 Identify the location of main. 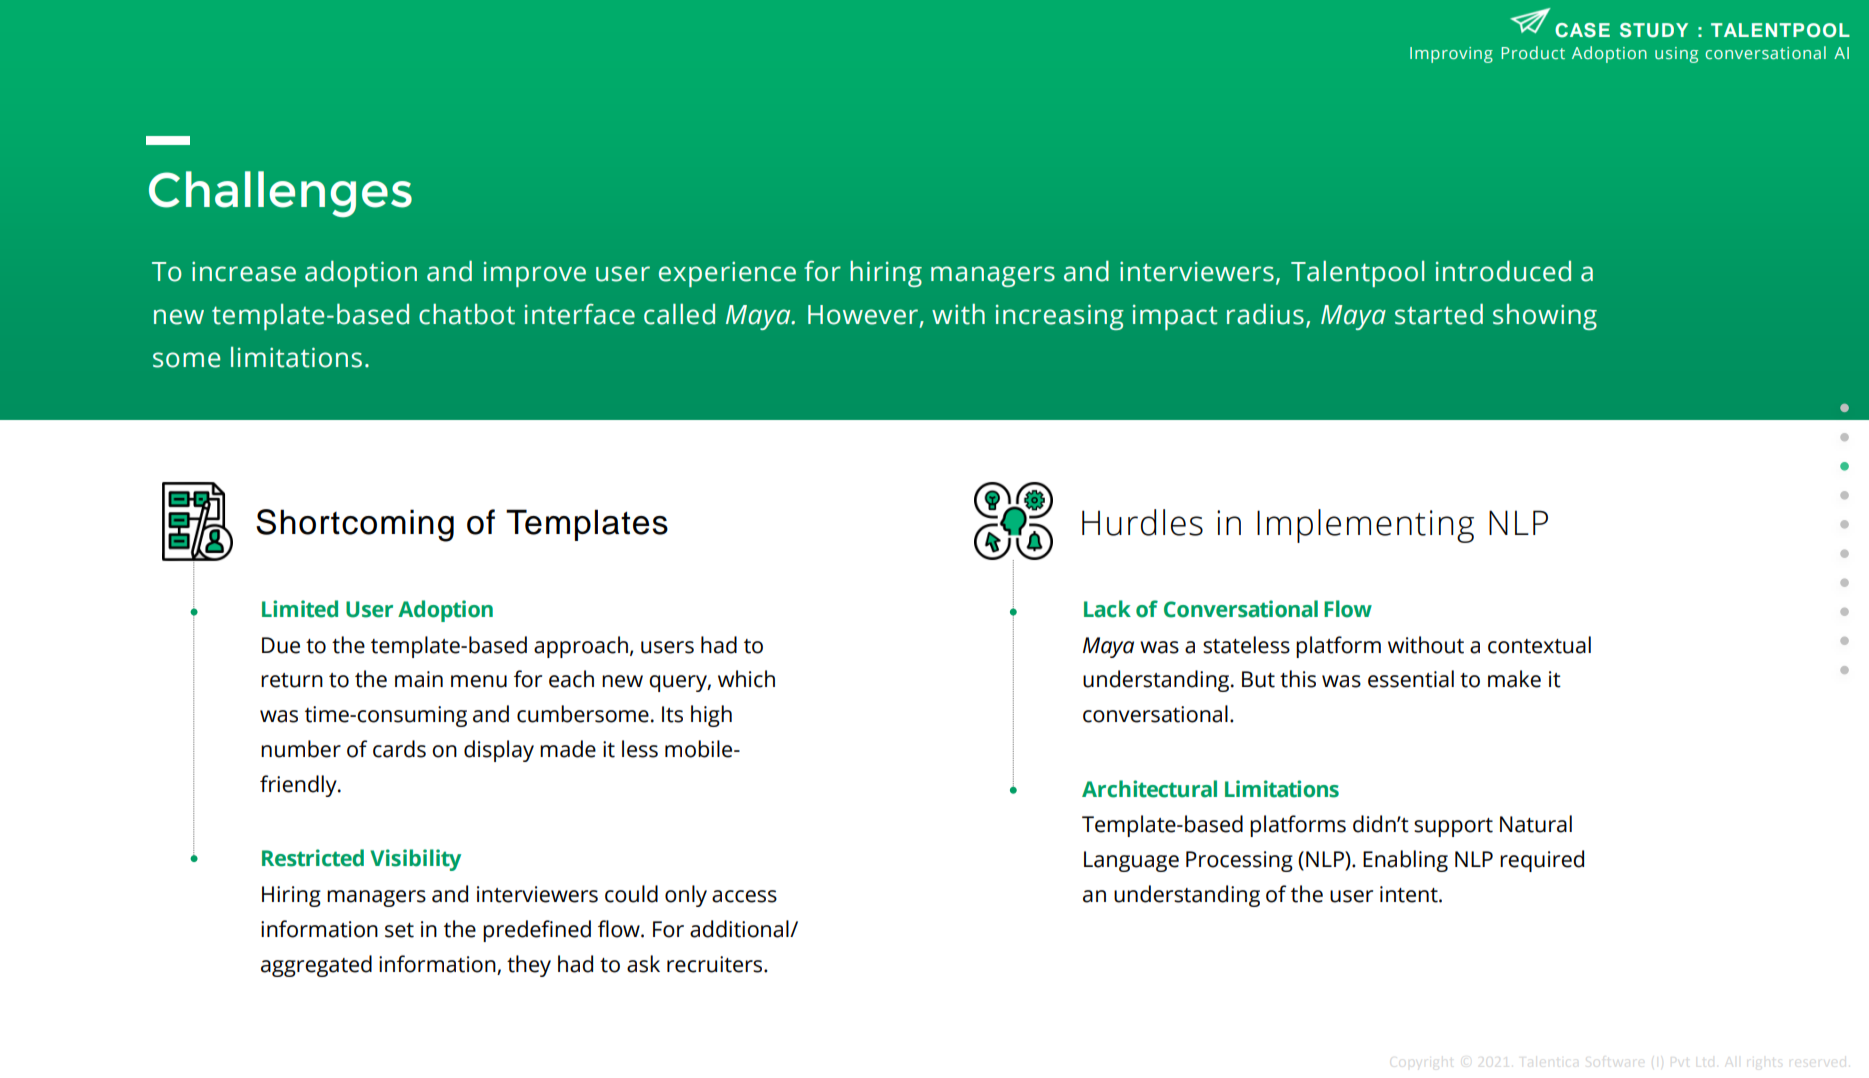
(419, 679).
